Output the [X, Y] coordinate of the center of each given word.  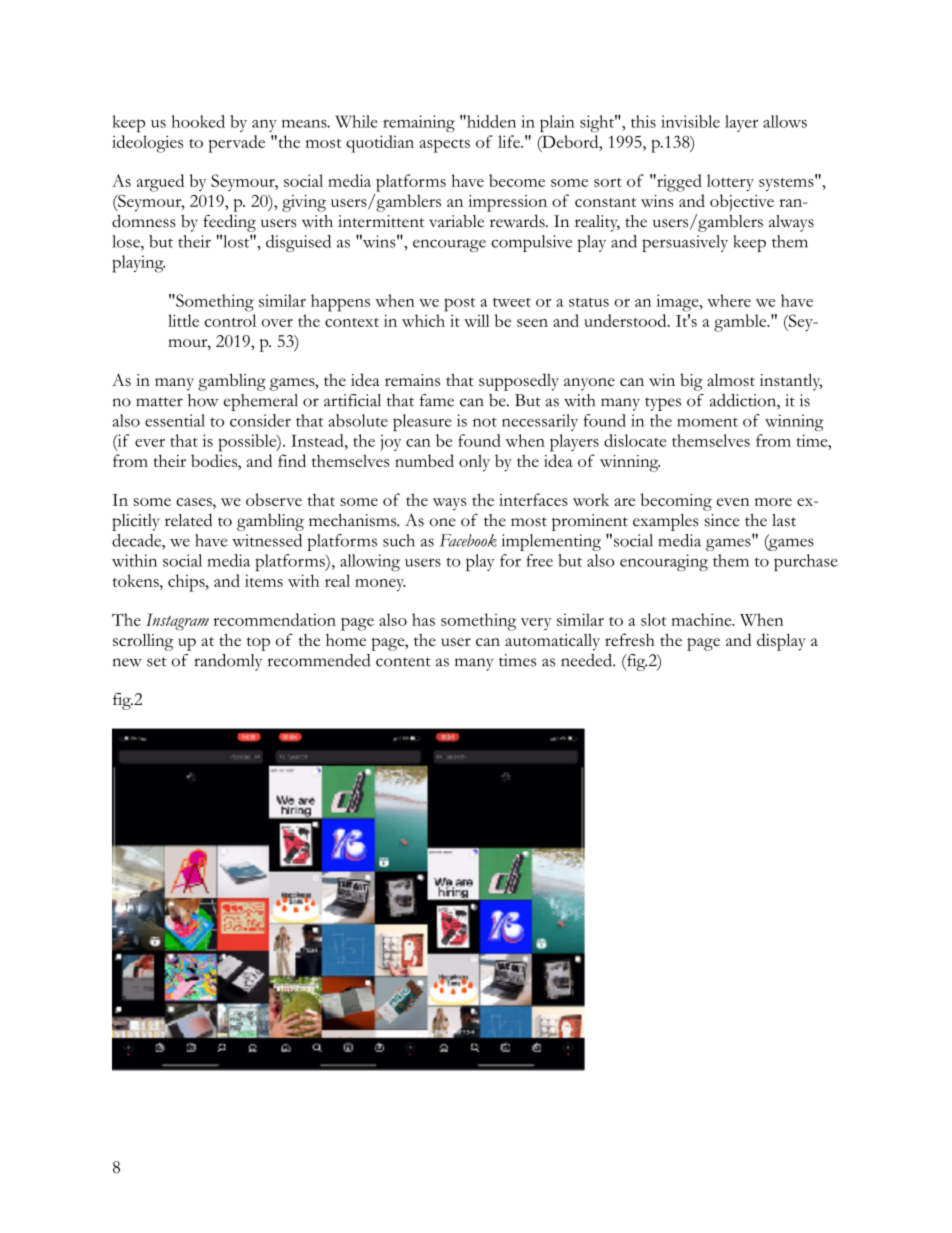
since [722, 520]
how [203, 400]
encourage [449, 245]
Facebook [468, 540]
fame [437, 400]
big [691, 382]
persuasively [685, 243]
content [403, 662]
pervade [236, 144]
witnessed [267, 540]
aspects [444, 146]
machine [703, 619]
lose [127, 241]
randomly [228, 662]
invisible [690, 121]
